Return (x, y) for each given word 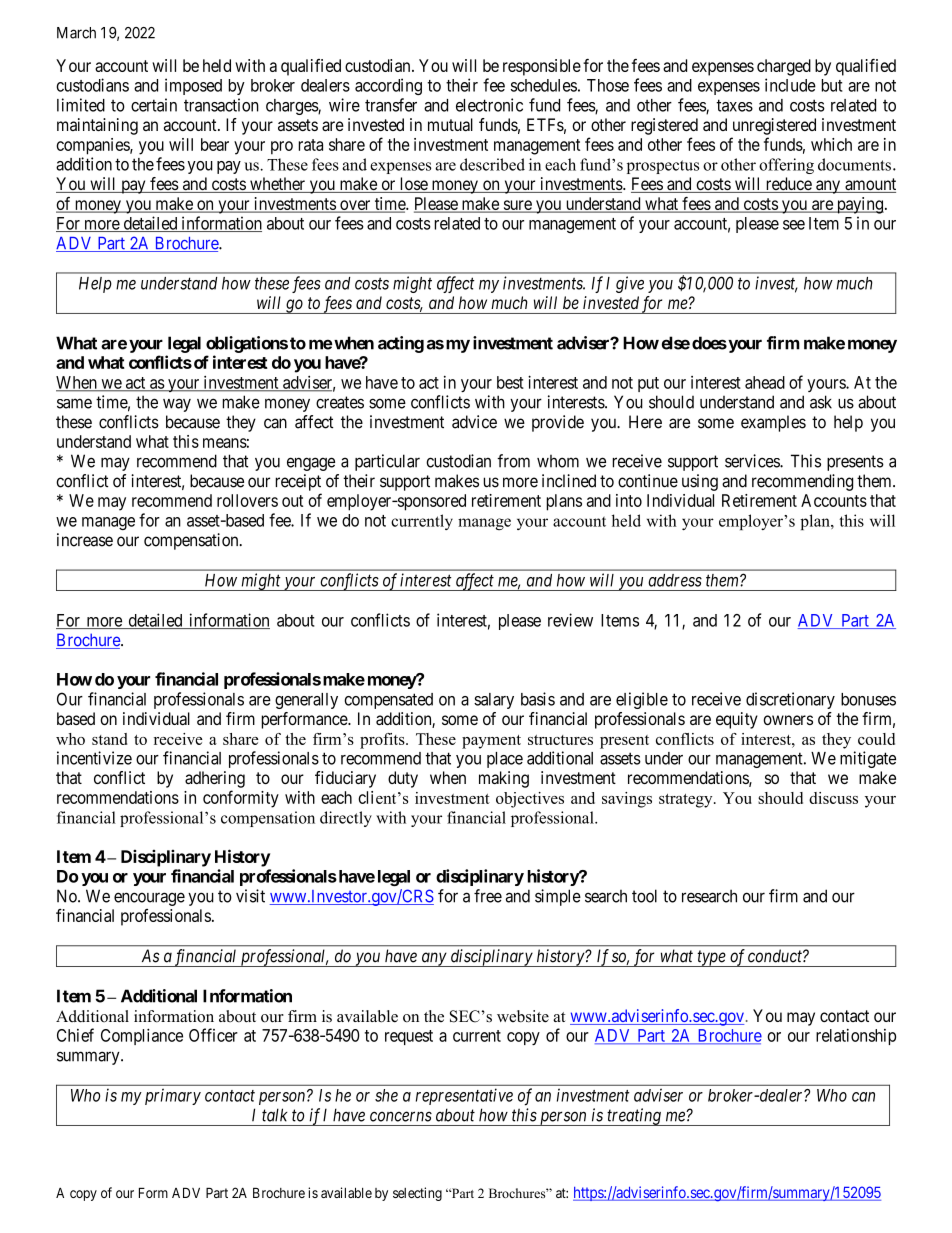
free (488, 896)
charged (784, 67)
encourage (149, 899)
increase (85, 540)
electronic (489, 105)
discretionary (790, 700)
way (177, 405)
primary (173, 1096)
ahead (765, 382)
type (711, 958)
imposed (193, 86)
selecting (417, 1194)
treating (634, 1117)
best (510, 382)
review (570, 620)
